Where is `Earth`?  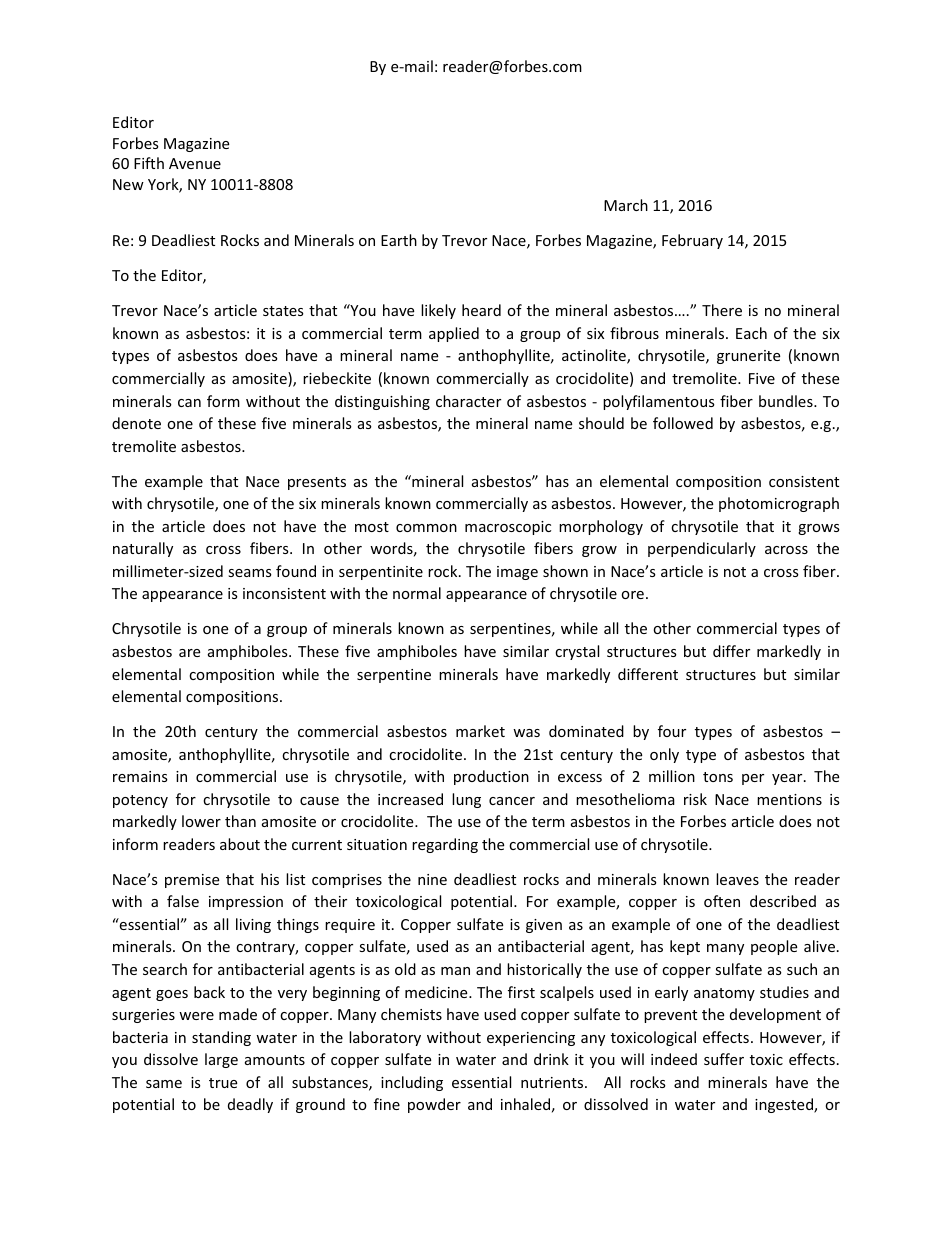 Earth is located at coordinates (399, 240).
